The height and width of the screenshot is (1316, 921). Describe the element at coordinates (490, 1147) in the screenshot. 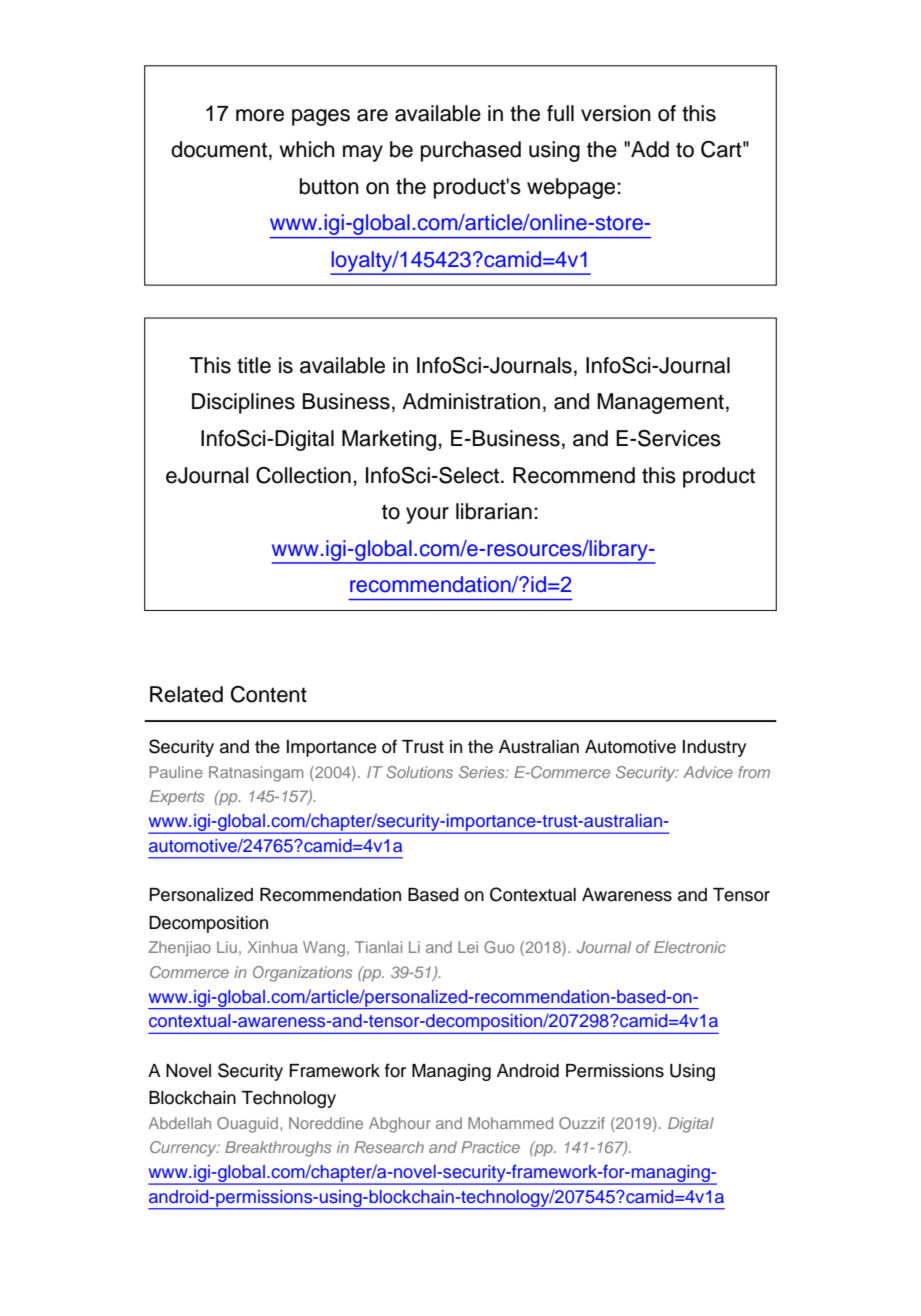

I see `Practice` at that location.
